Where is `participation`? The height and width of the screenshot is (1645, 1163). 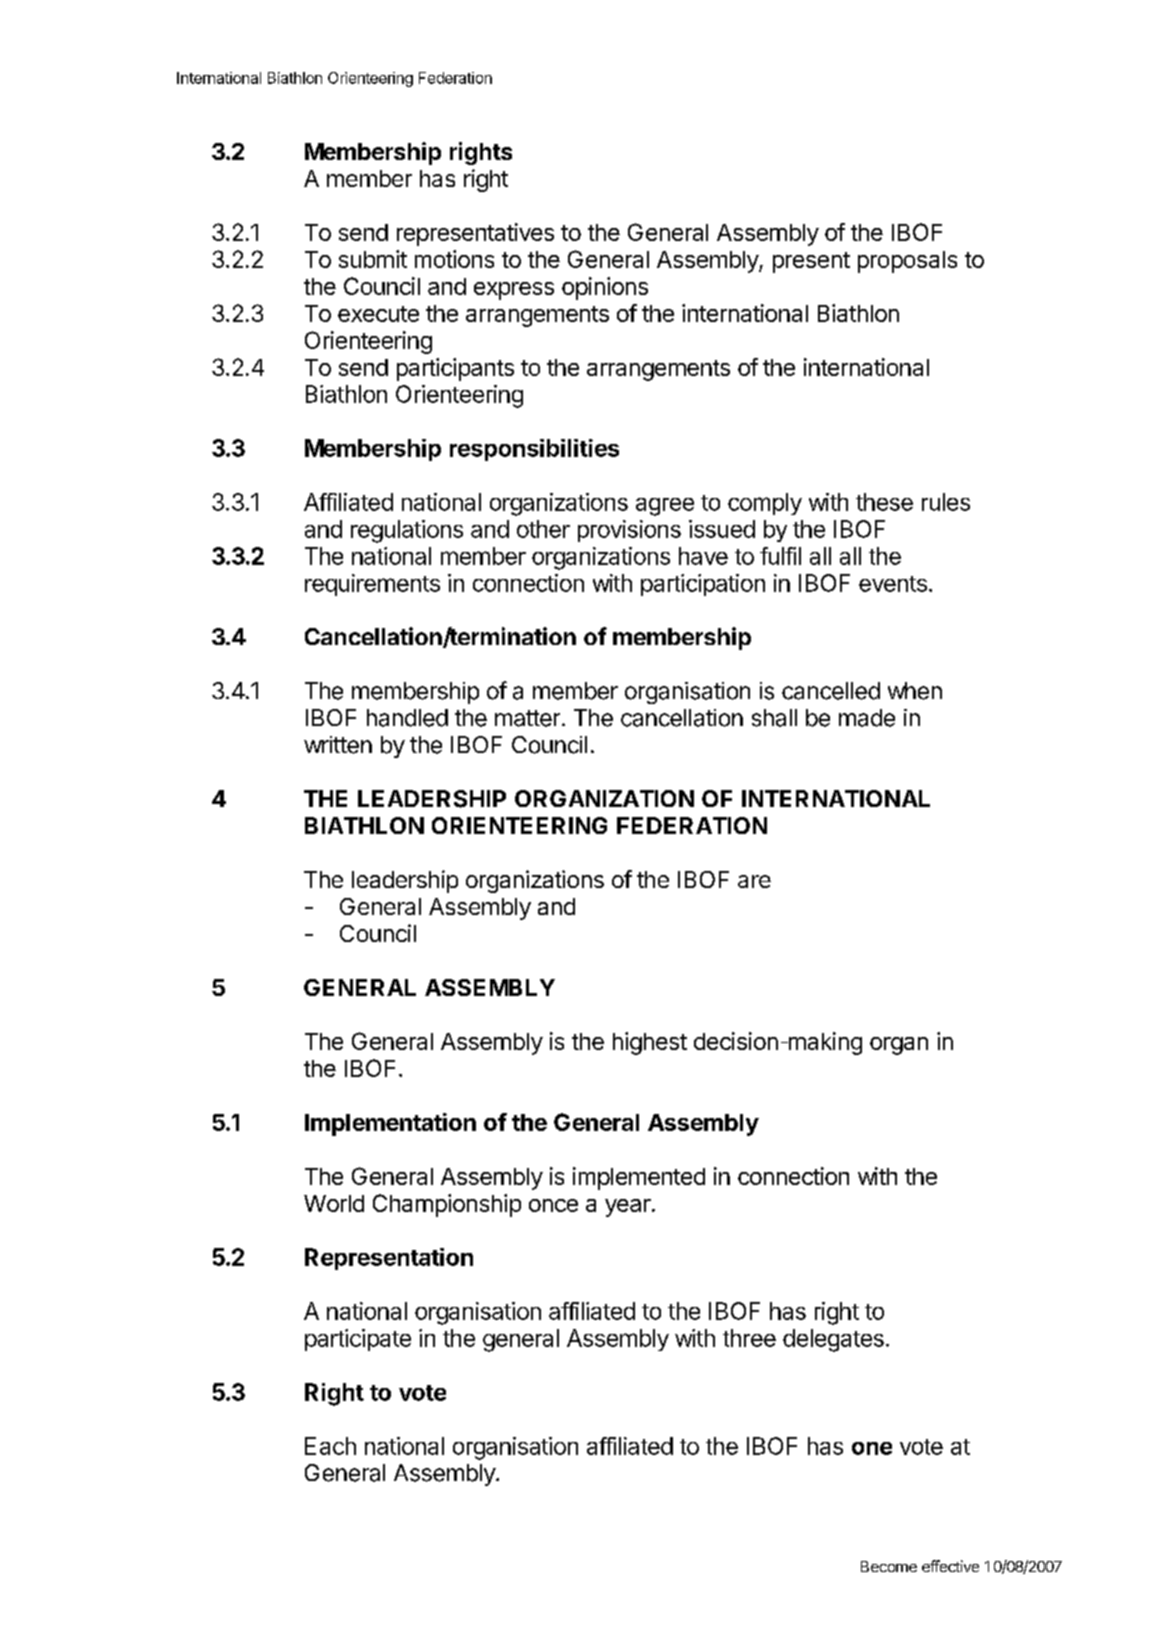 participation is located at coordinates (703, 585).
